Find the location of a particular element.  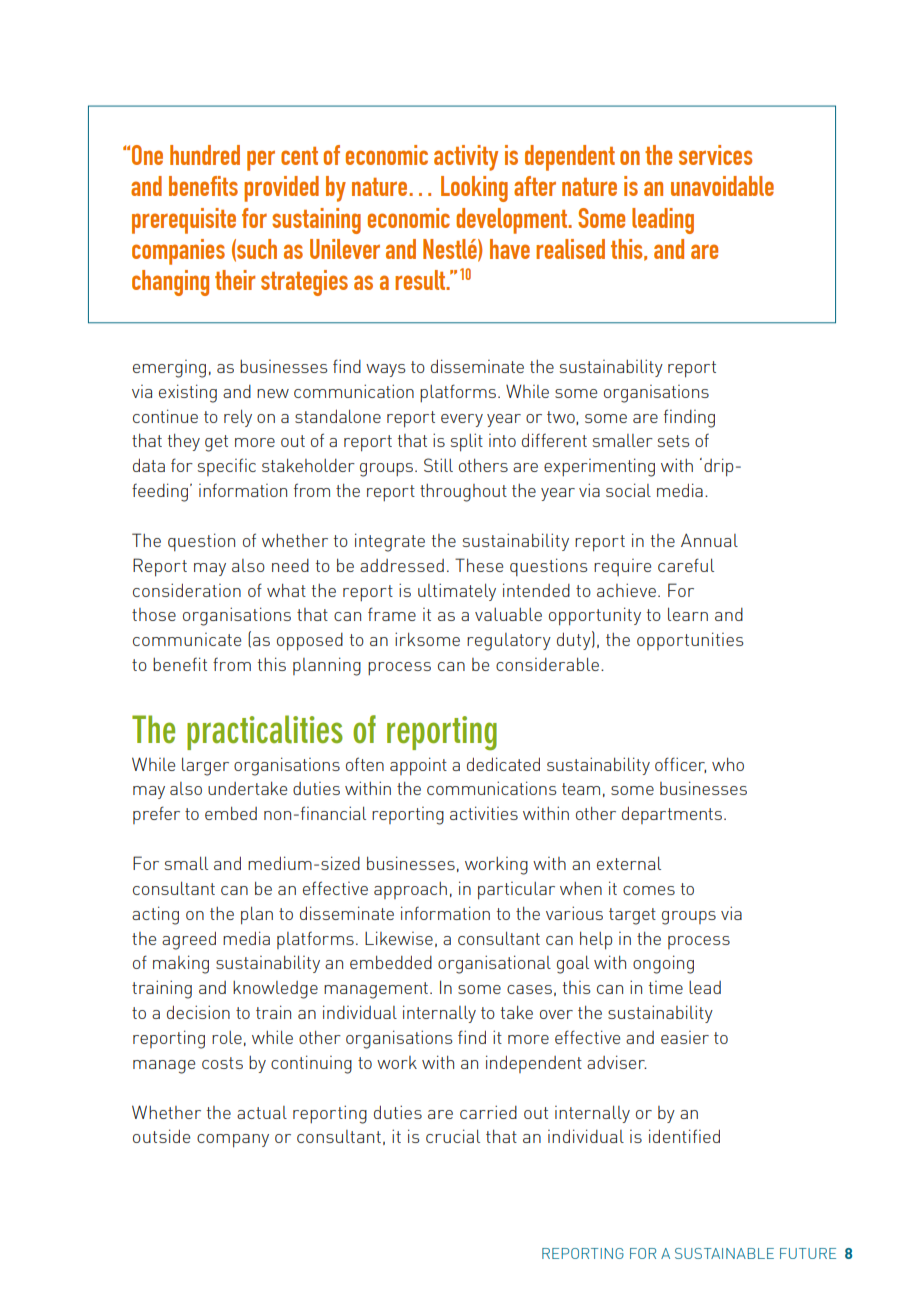

who is located at coordinates (728, 764).
